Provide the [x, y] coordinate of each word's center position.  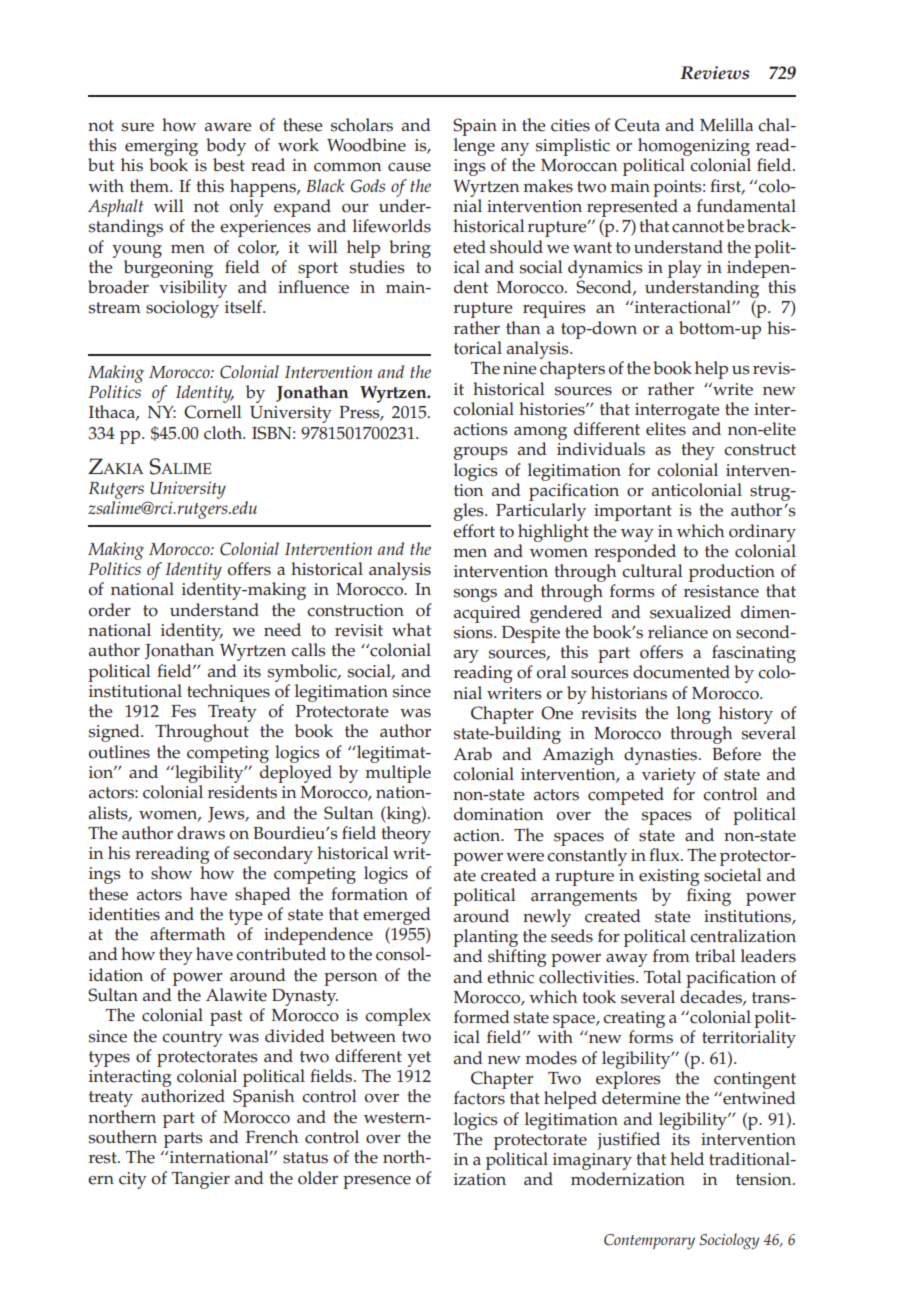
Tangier [201, 1180]
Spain [475, 127]
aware [228, 127]
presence [377, 1182]
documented [681, 672]
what [411, 629]
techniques [228, 693]
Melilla [726, 125]
